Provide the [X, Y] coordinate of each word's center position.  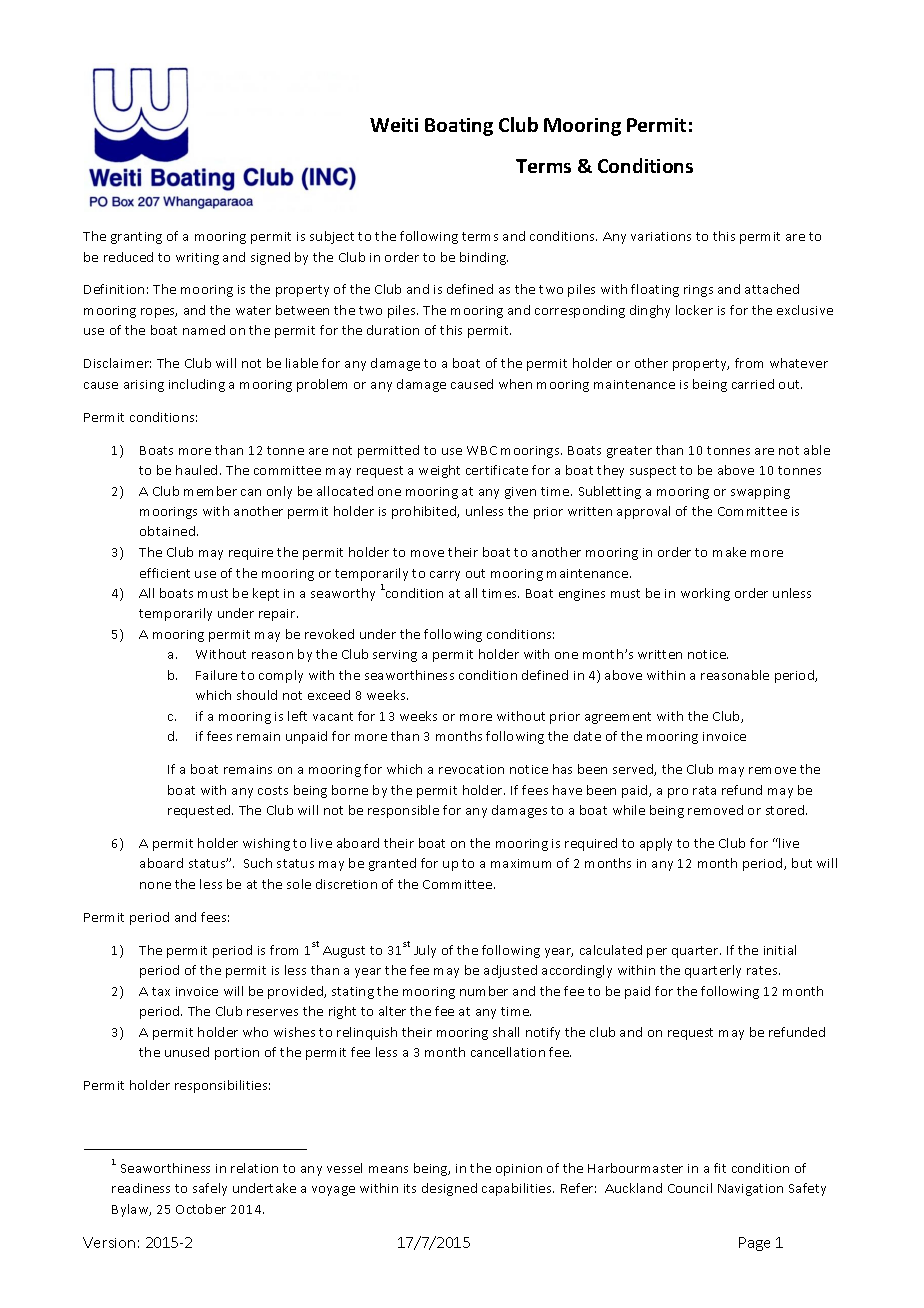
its [410, 1188]
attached [772, 289]
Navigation [750, 1190]
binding [484, 258]
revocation [471, 769]
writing [197, 259]
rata [704, 790]
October [201, 1209]
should [257, 695]
